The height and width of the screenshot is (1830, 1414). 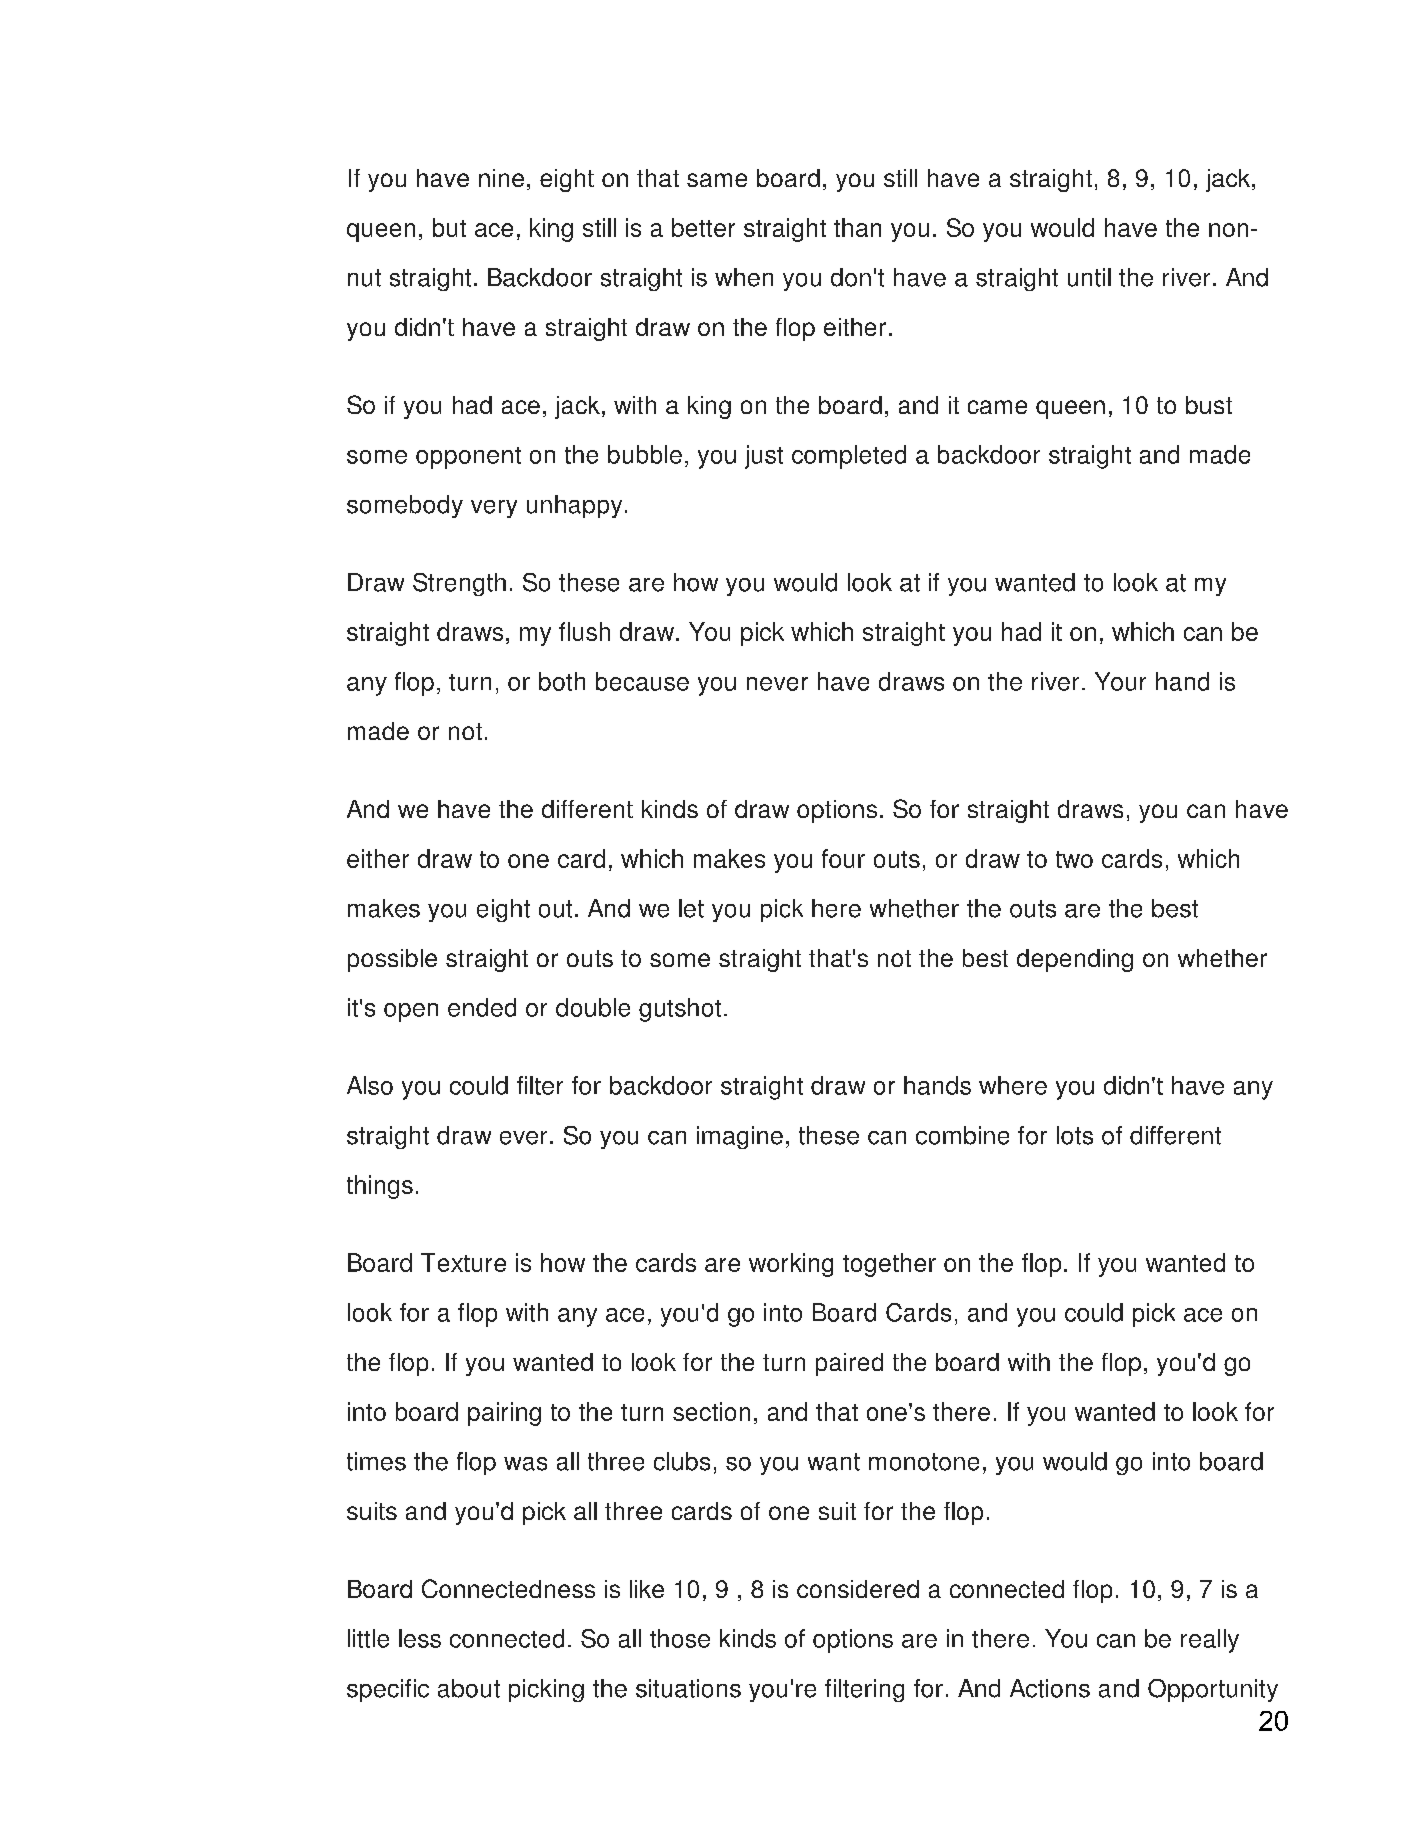 What do you see at coordinates (857, 227) in the screenshot?
I see `than` at bounding box center [857, 227].
